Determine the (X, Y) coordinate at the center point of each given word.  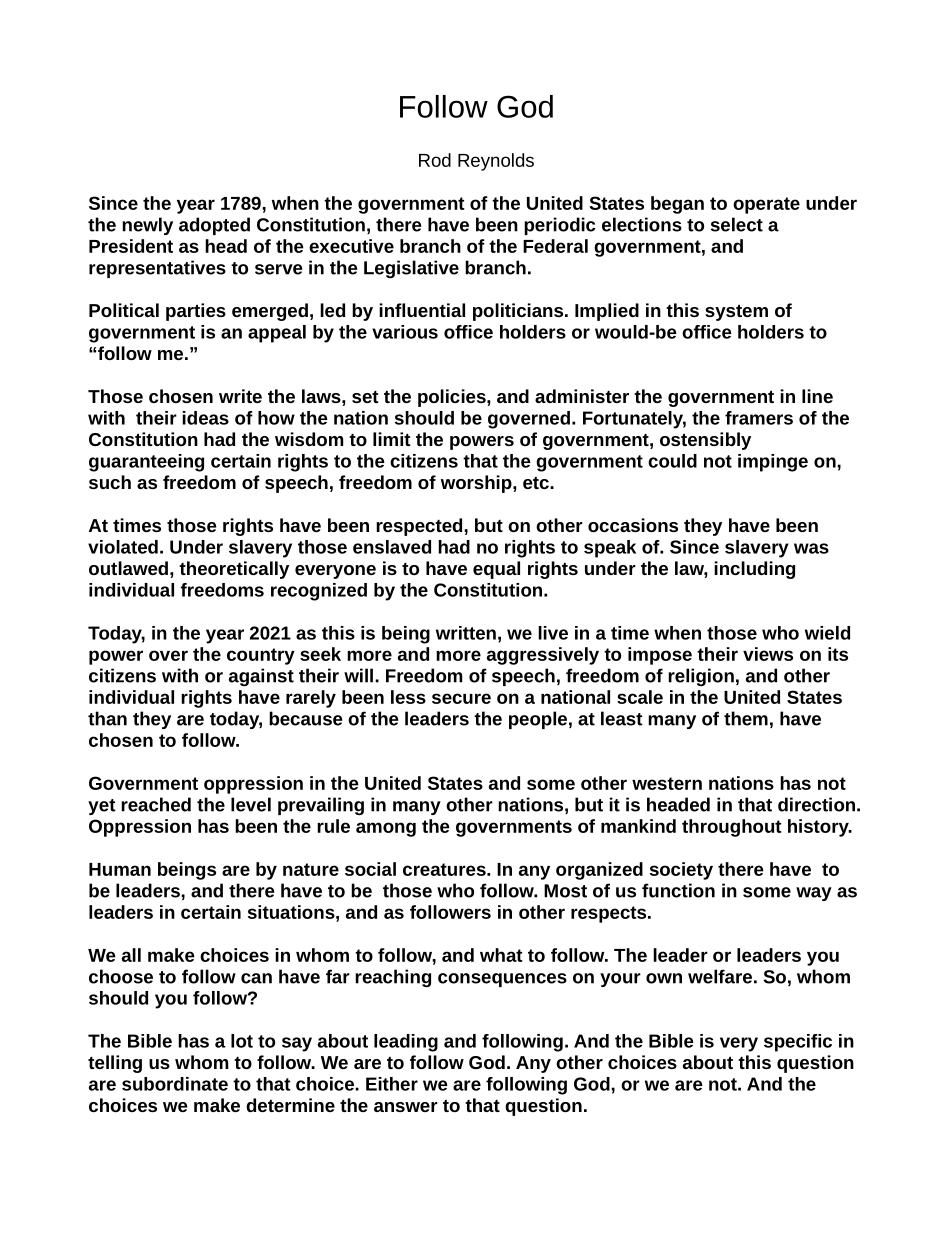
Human (120, 869)
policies (453, 398)
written (466, 633)
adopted (214, 226)
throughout (732, 828)
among (386, 829)
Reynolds (496, 162)
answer (406, 1107)
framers (759, 418)
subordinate (175, 1084)
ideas (205, 418)
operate (766, 205)
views (768, 654)
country (261, 656)
